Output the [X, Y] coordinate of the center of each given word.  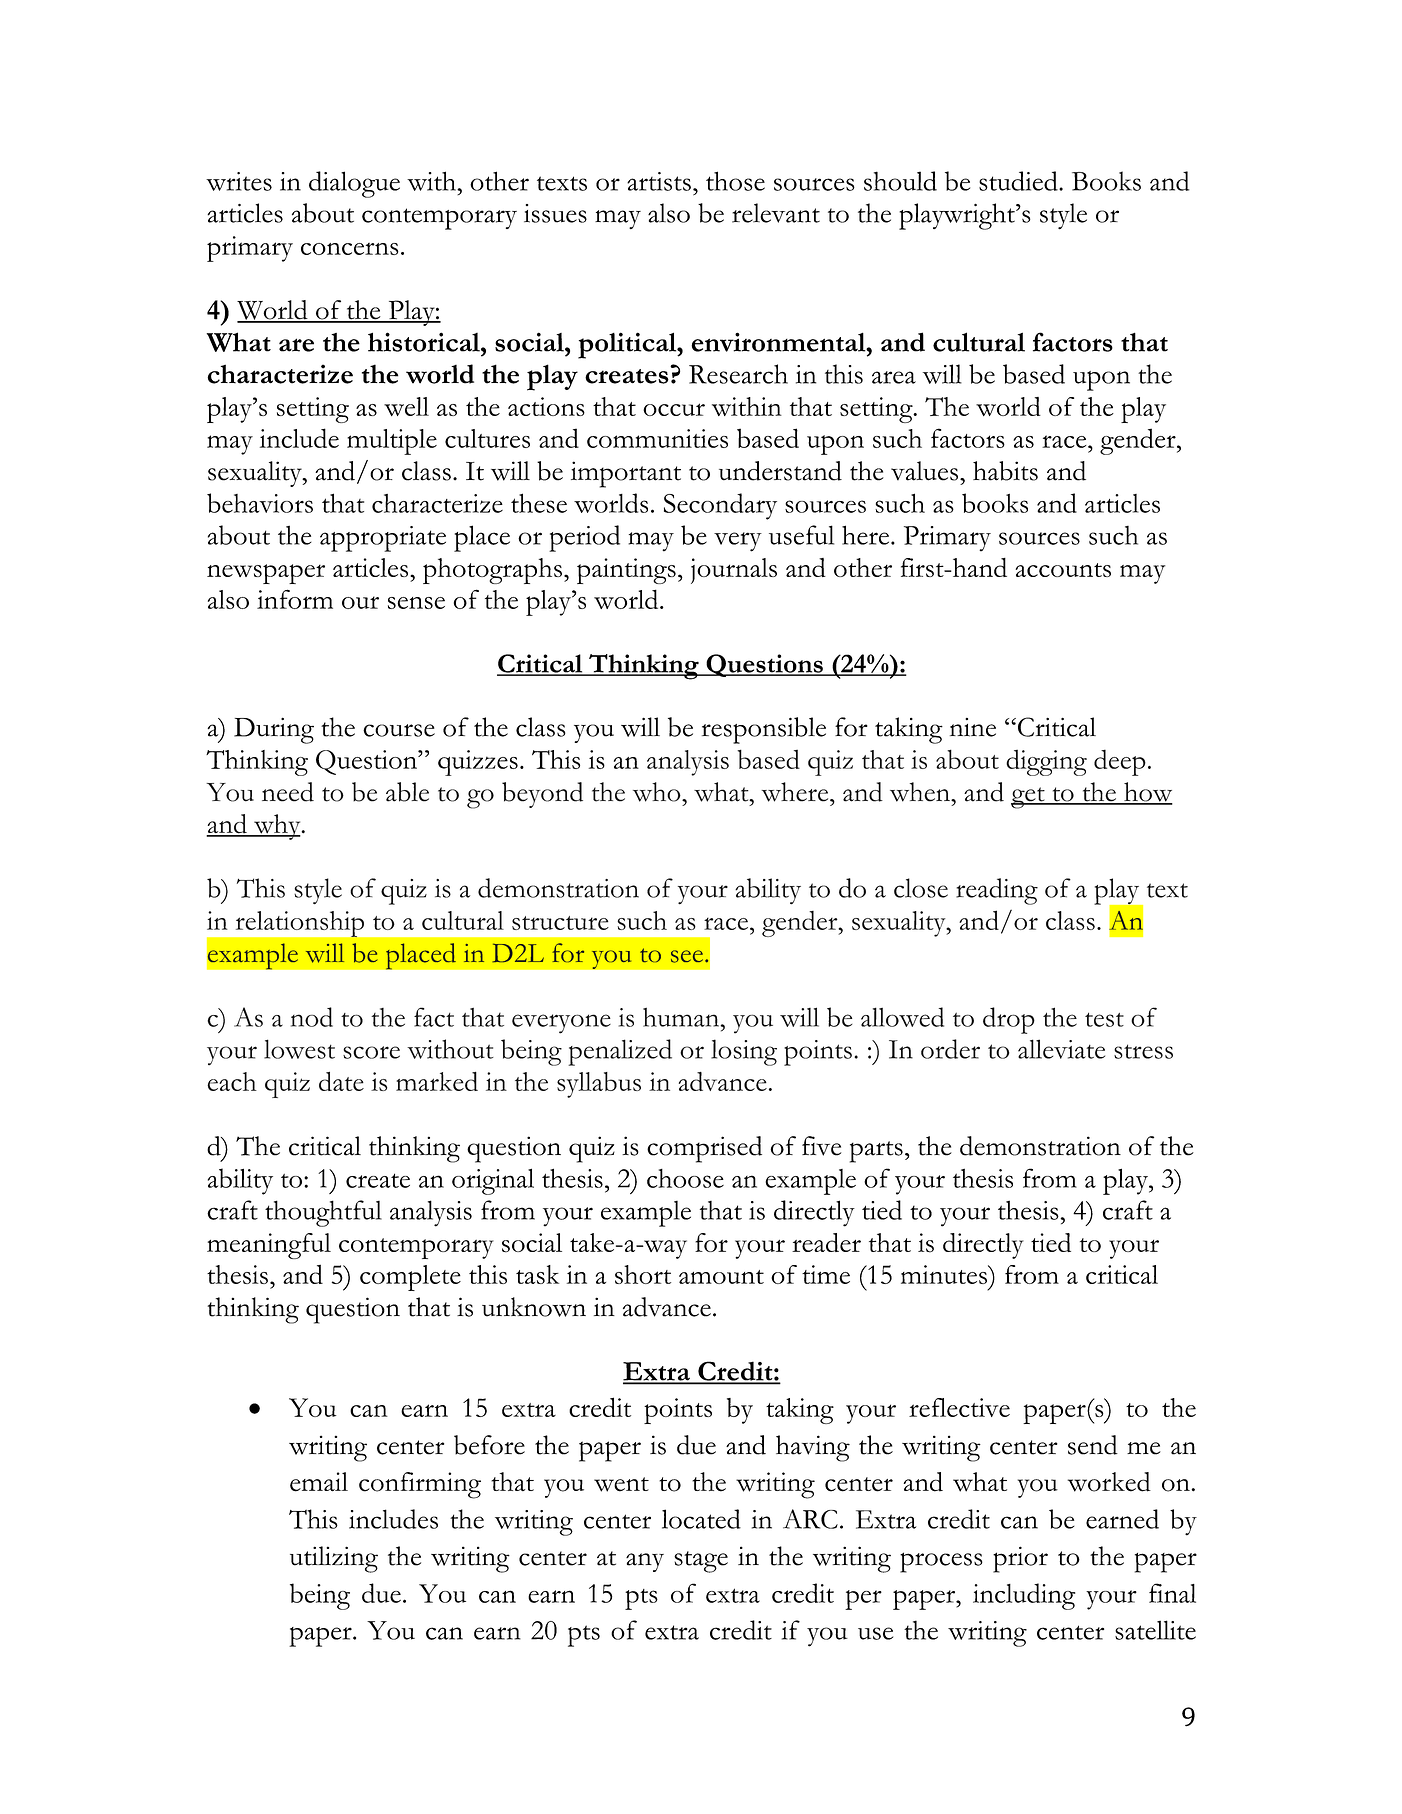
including [1024, 1596]
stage [701, 1562]
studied [1019, 181]
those [735, 181]
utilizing [334, 1559]
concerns [350, 249]
